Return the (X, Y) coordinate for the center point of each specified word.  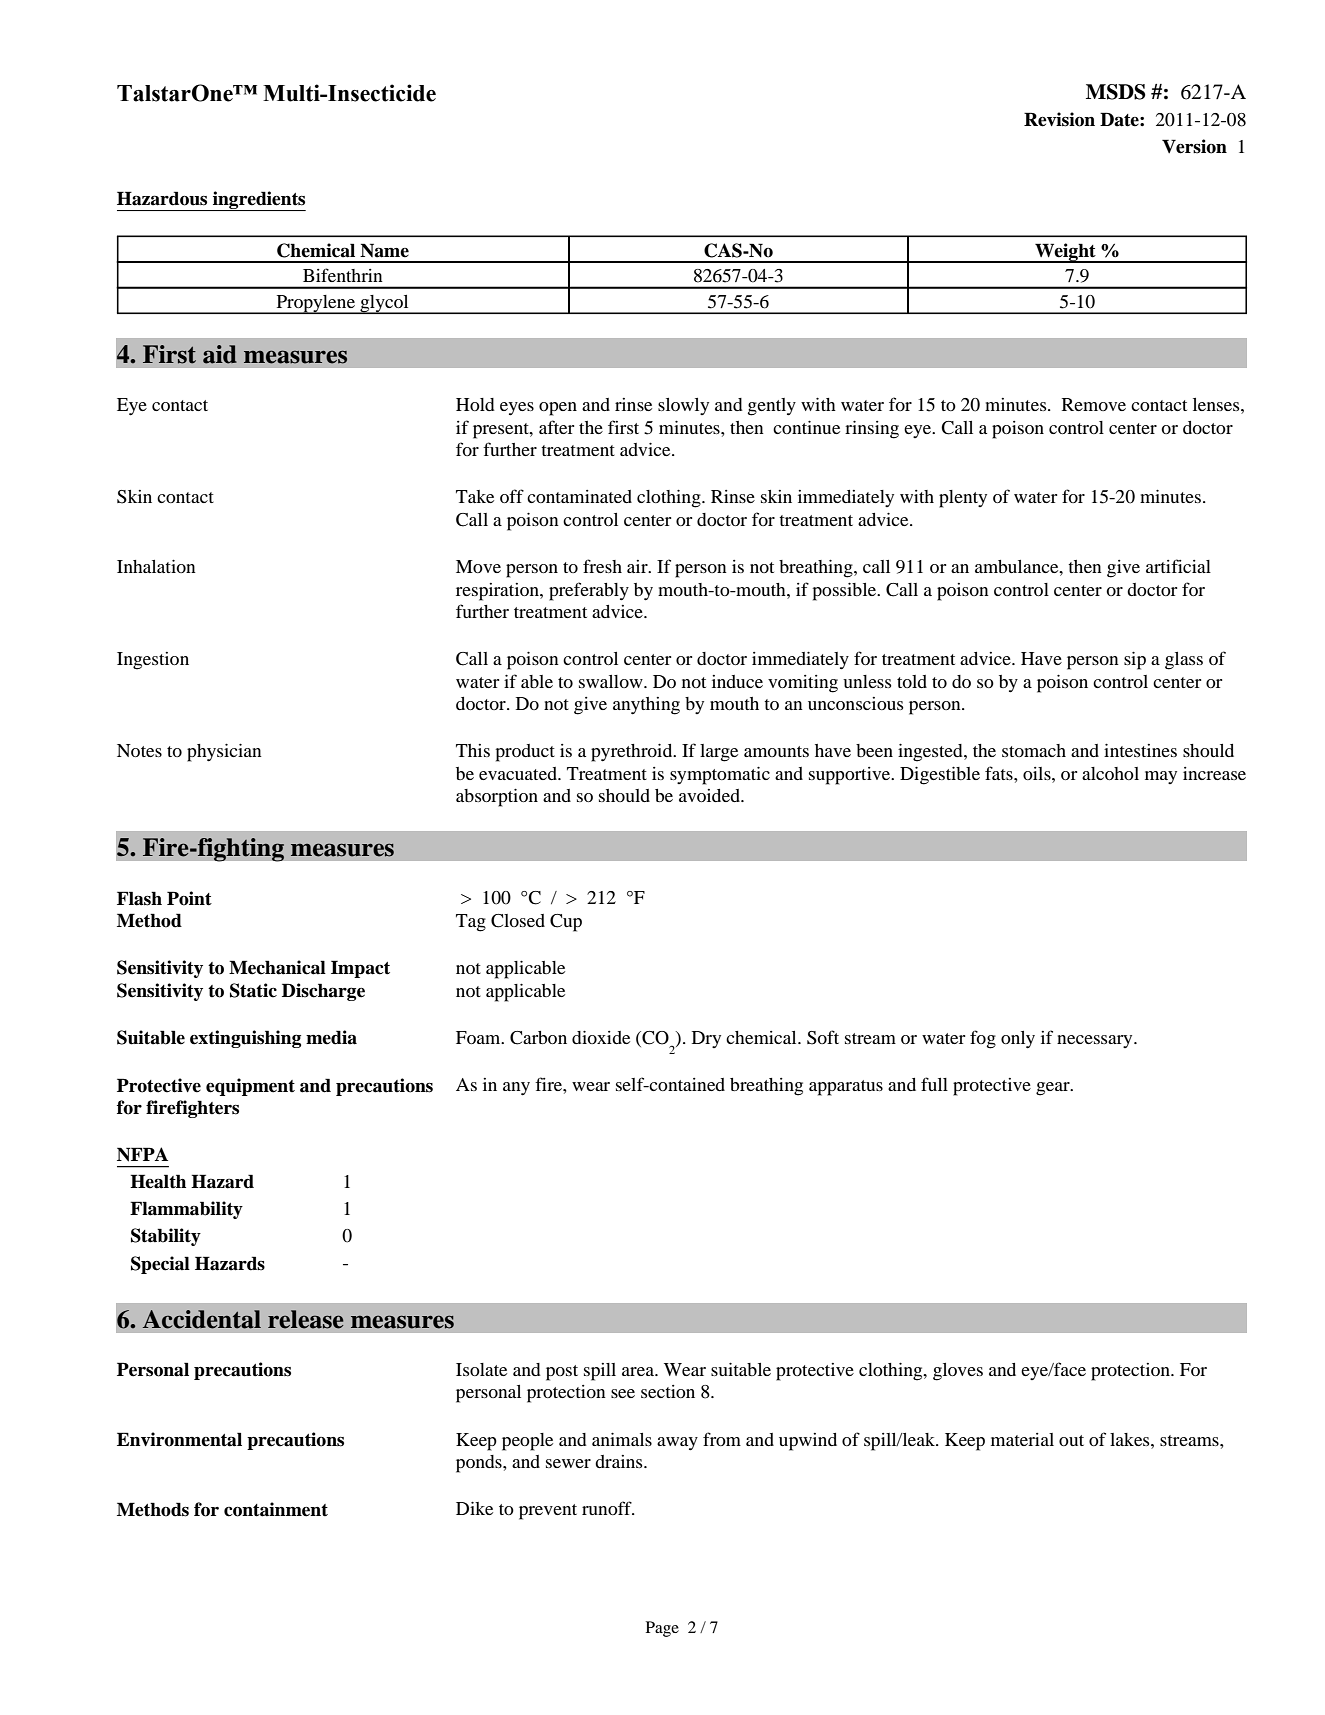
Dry (706, 1039)
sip (1135, 660)
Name (384, 250)
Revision (1059, 119)
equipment (250, 1087)
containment (276, 1509)
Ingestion (153, 661)
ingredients (258, 201)
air (638, 566)
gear (1054, 1089)
